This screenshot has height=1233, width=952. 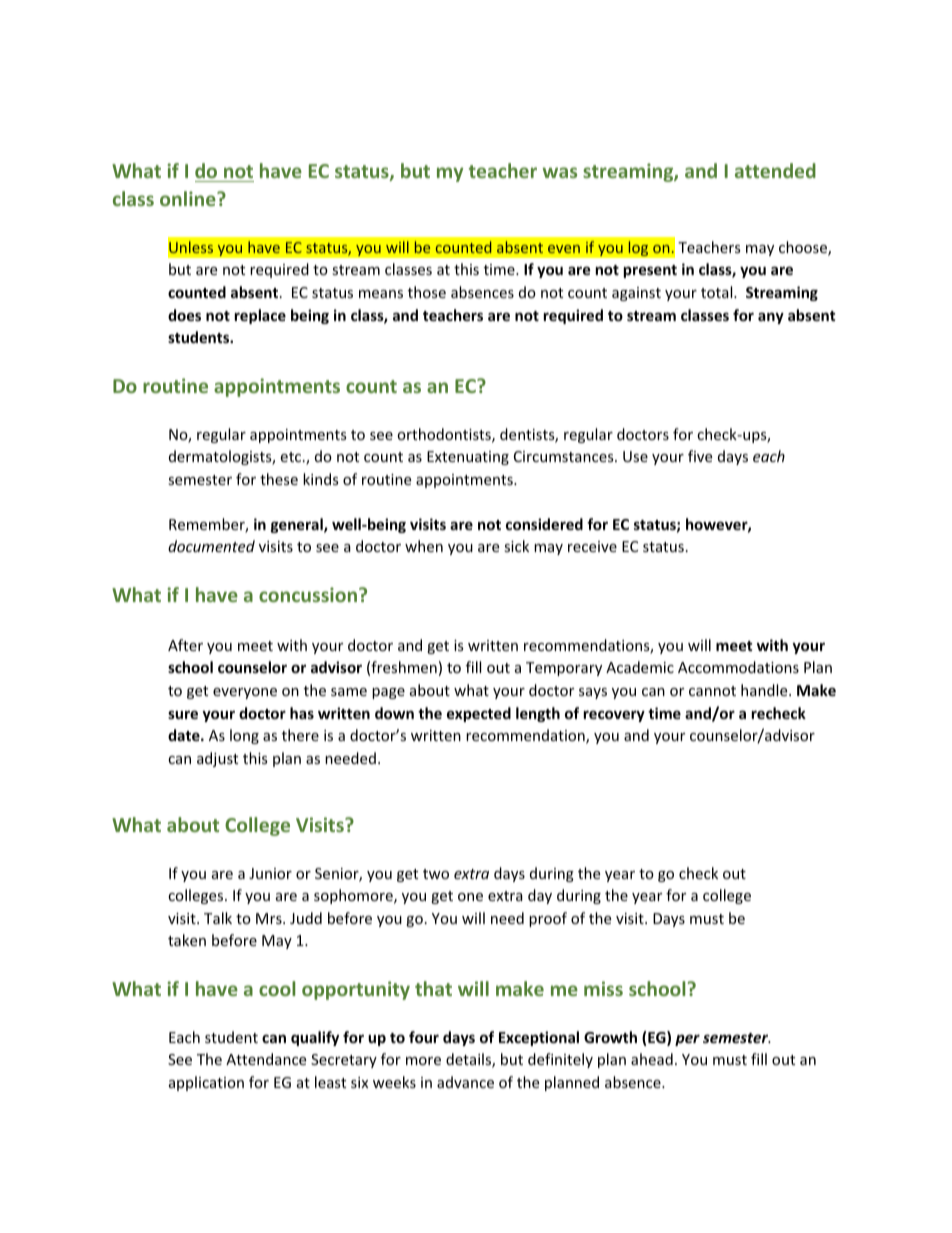 I want to click on attended, so click(x=775, y=170).
